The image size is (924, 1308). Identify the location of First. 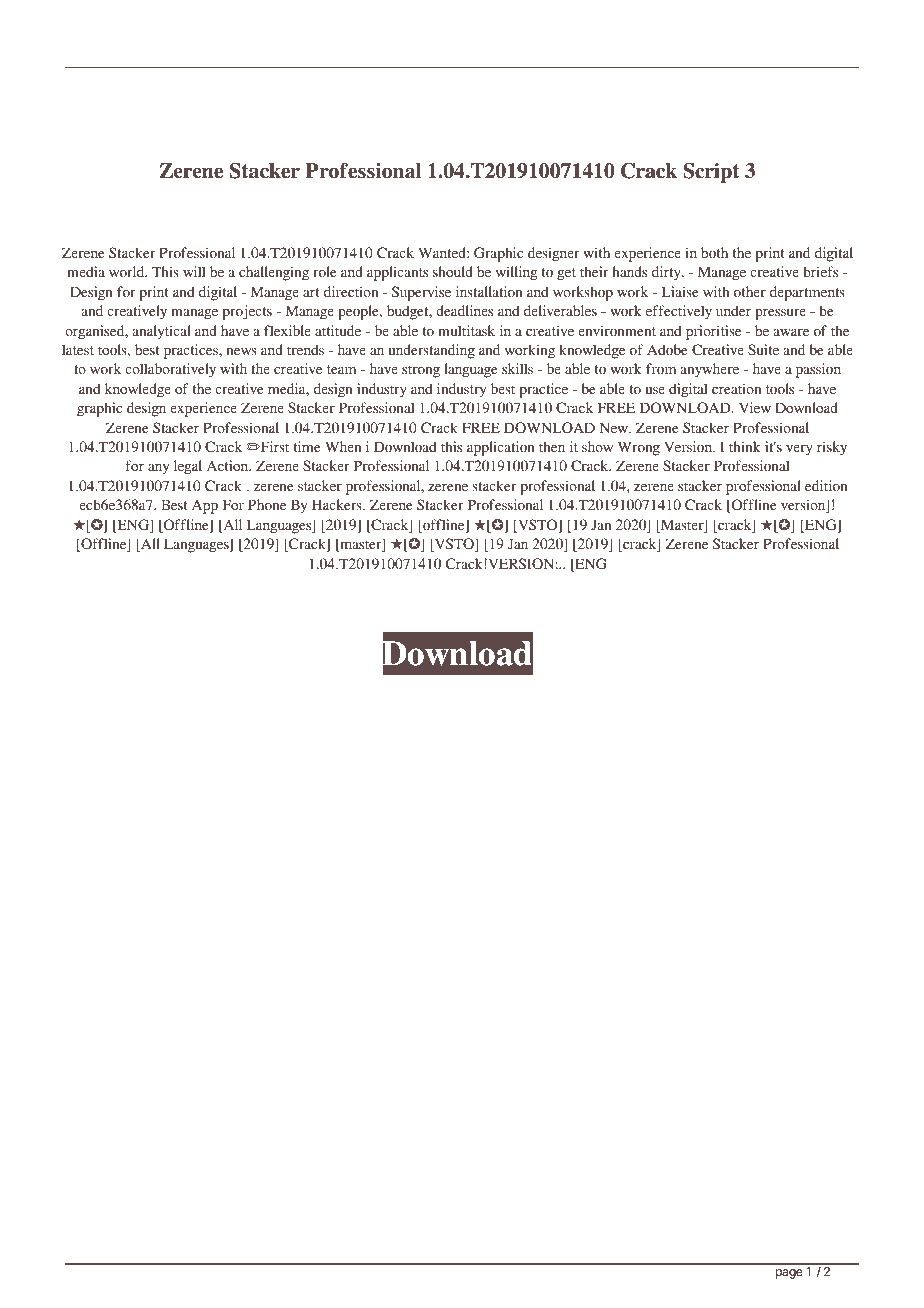
(274, 446).
